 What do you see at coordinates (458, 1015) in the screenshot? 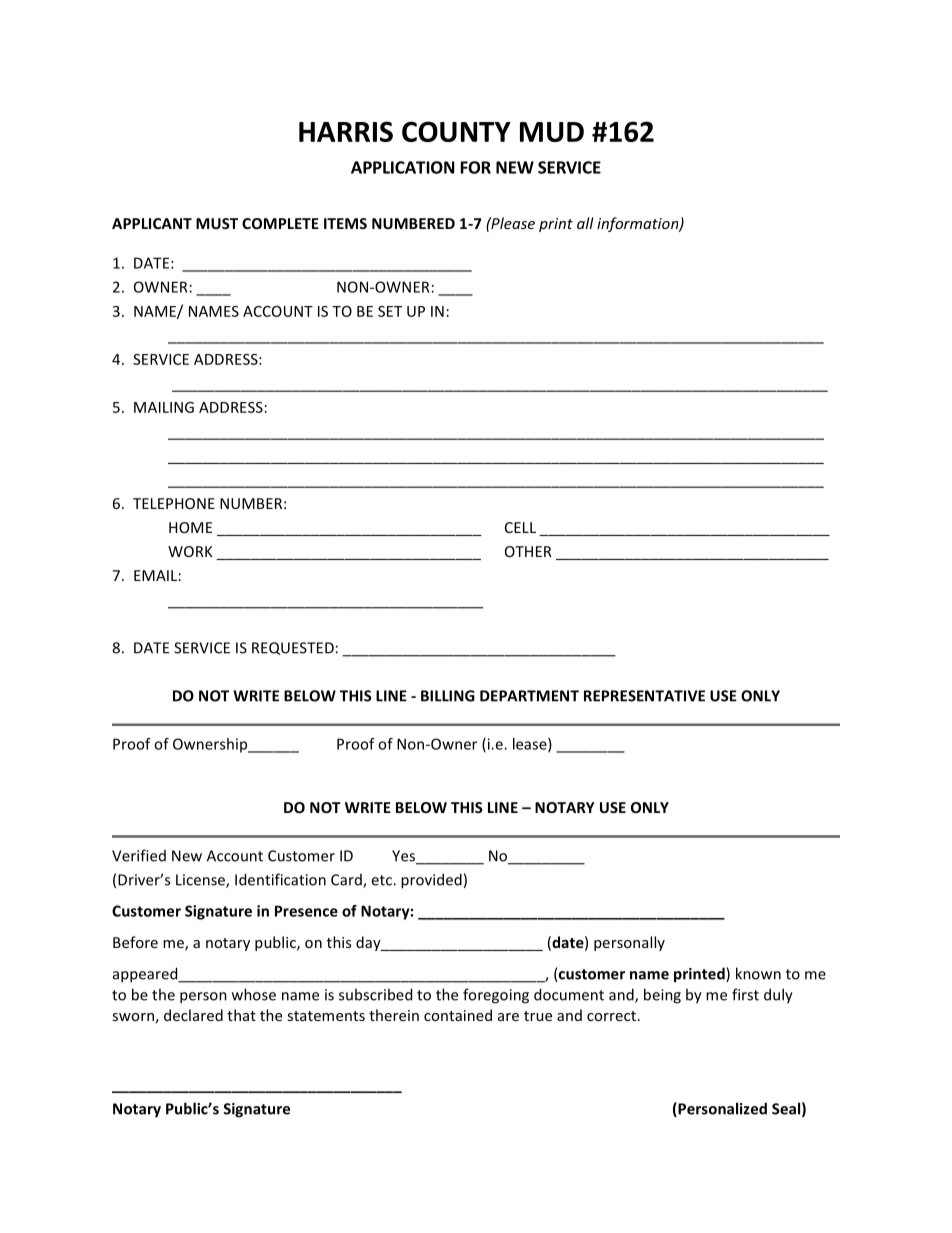
I see `contained` at bounding box center [458, 1015].
